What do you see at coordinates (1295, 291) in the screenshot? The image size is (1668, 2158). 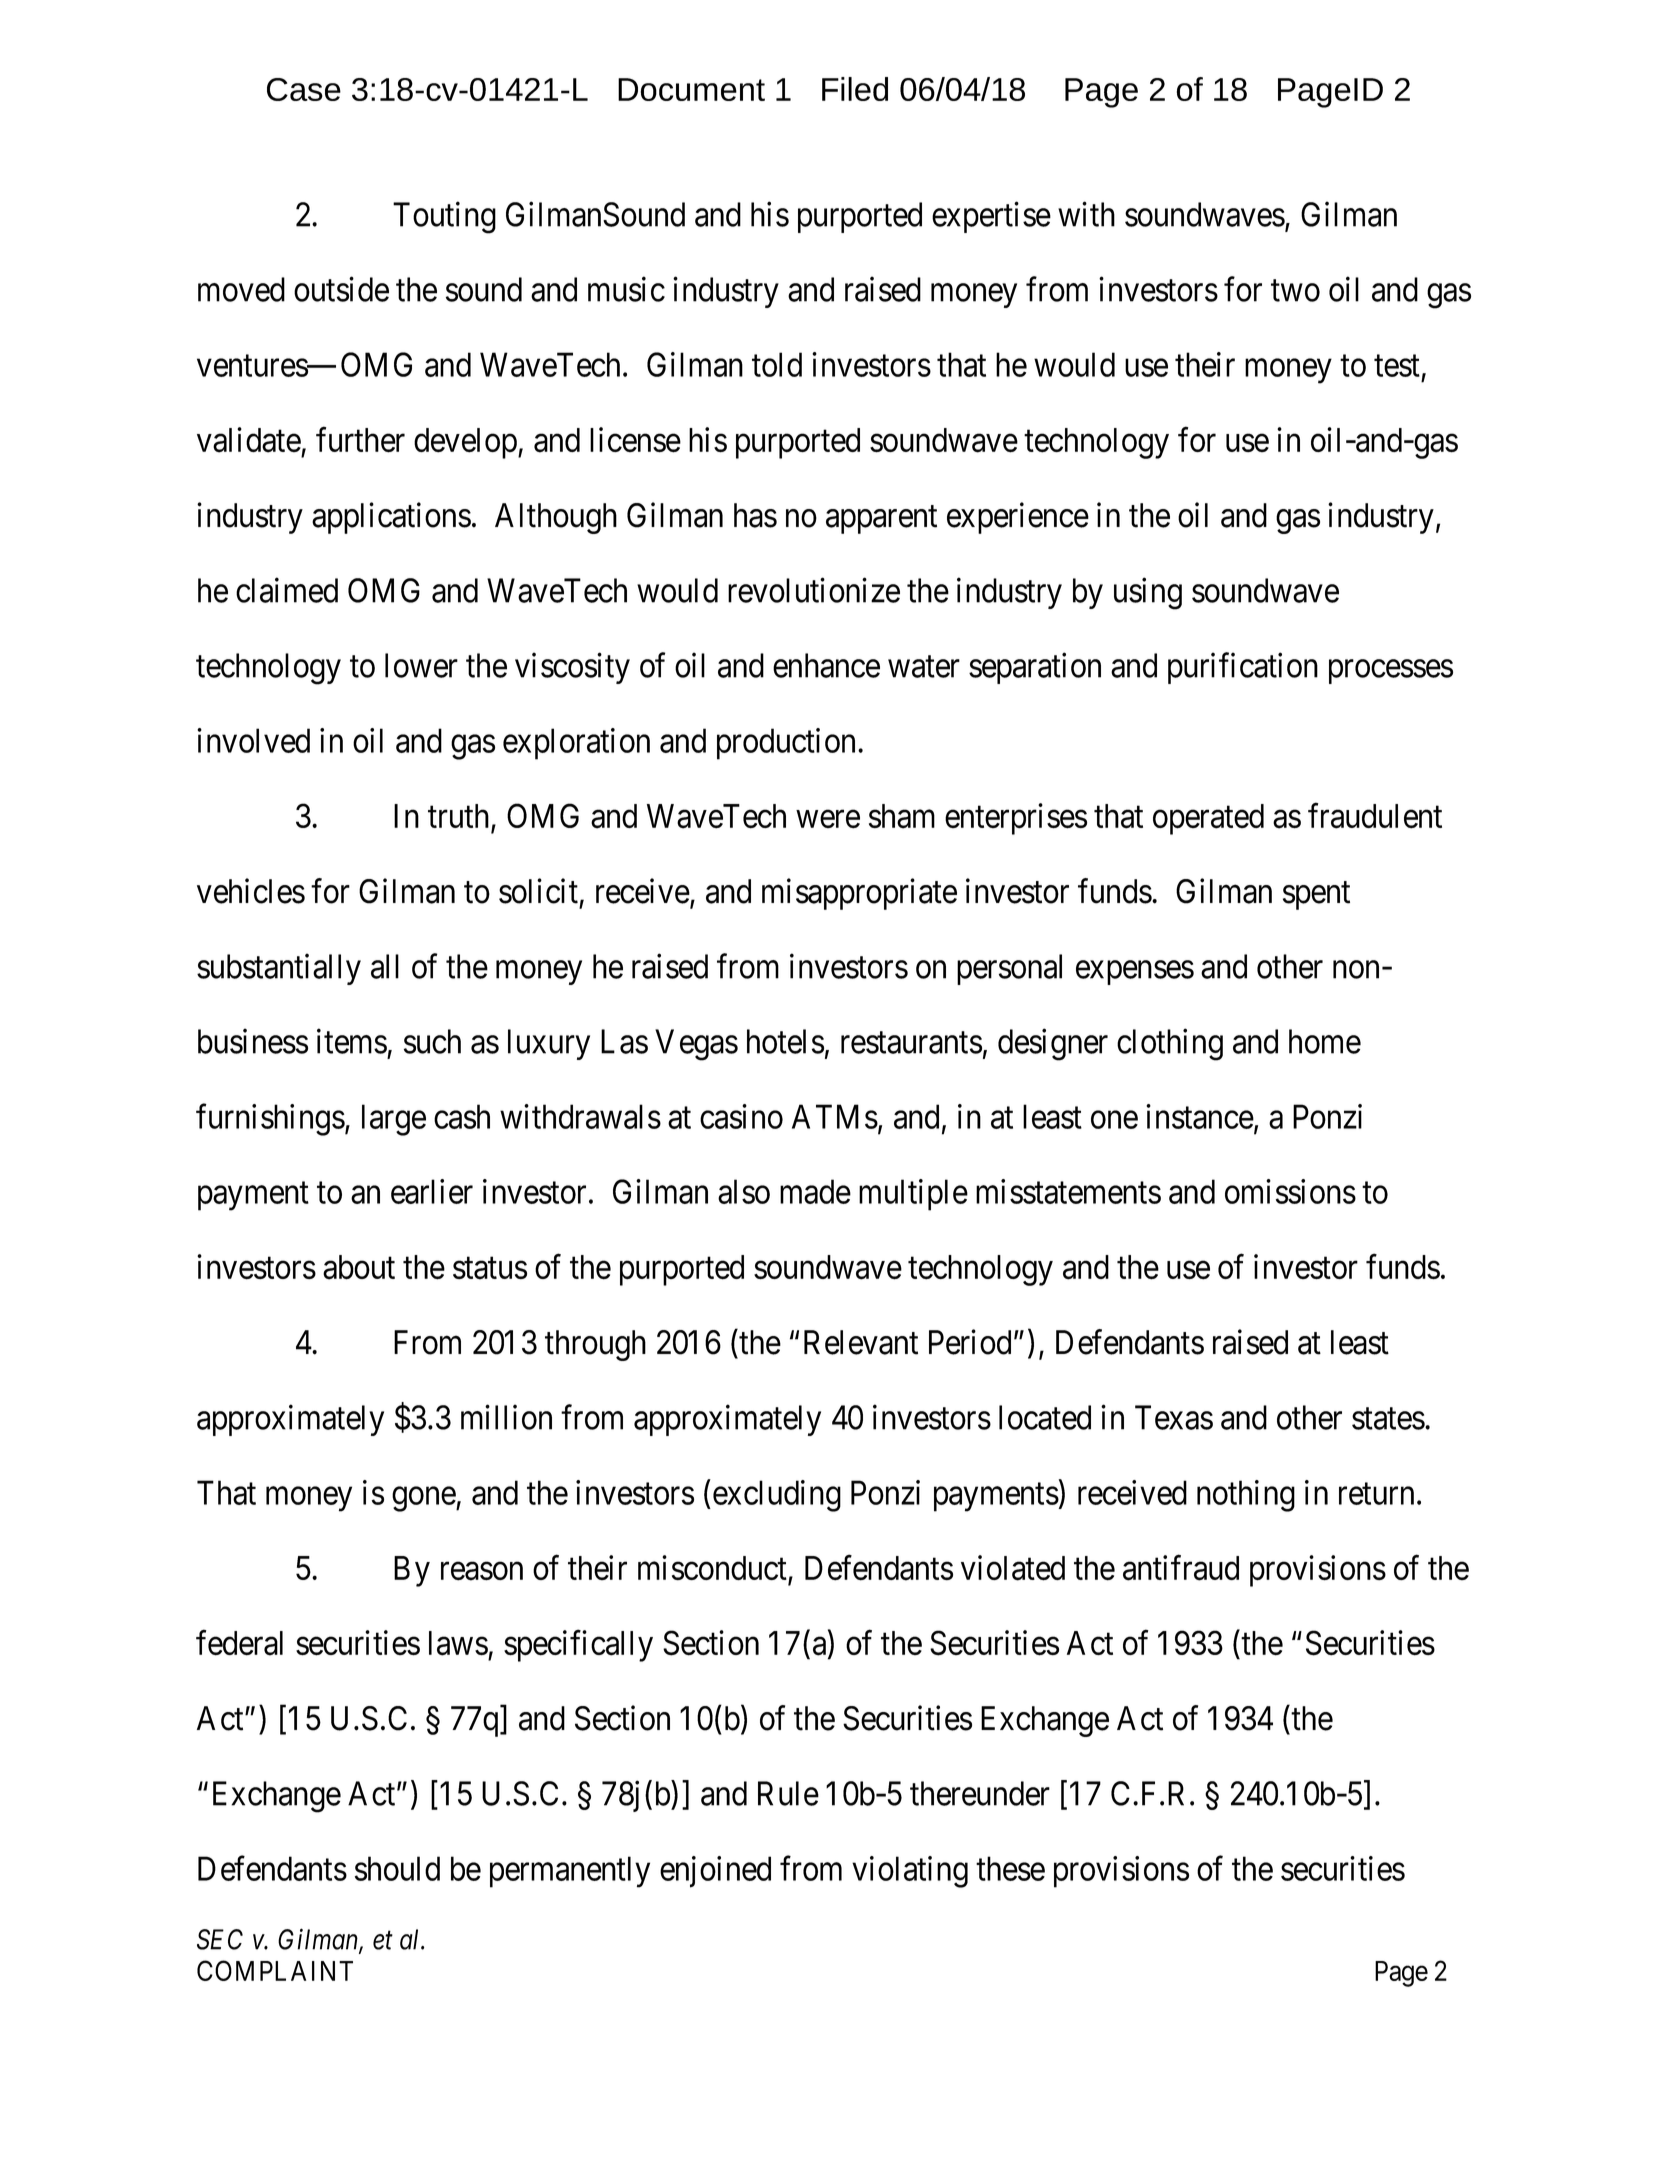 I see `two` at bounding box center [1295, 291].
